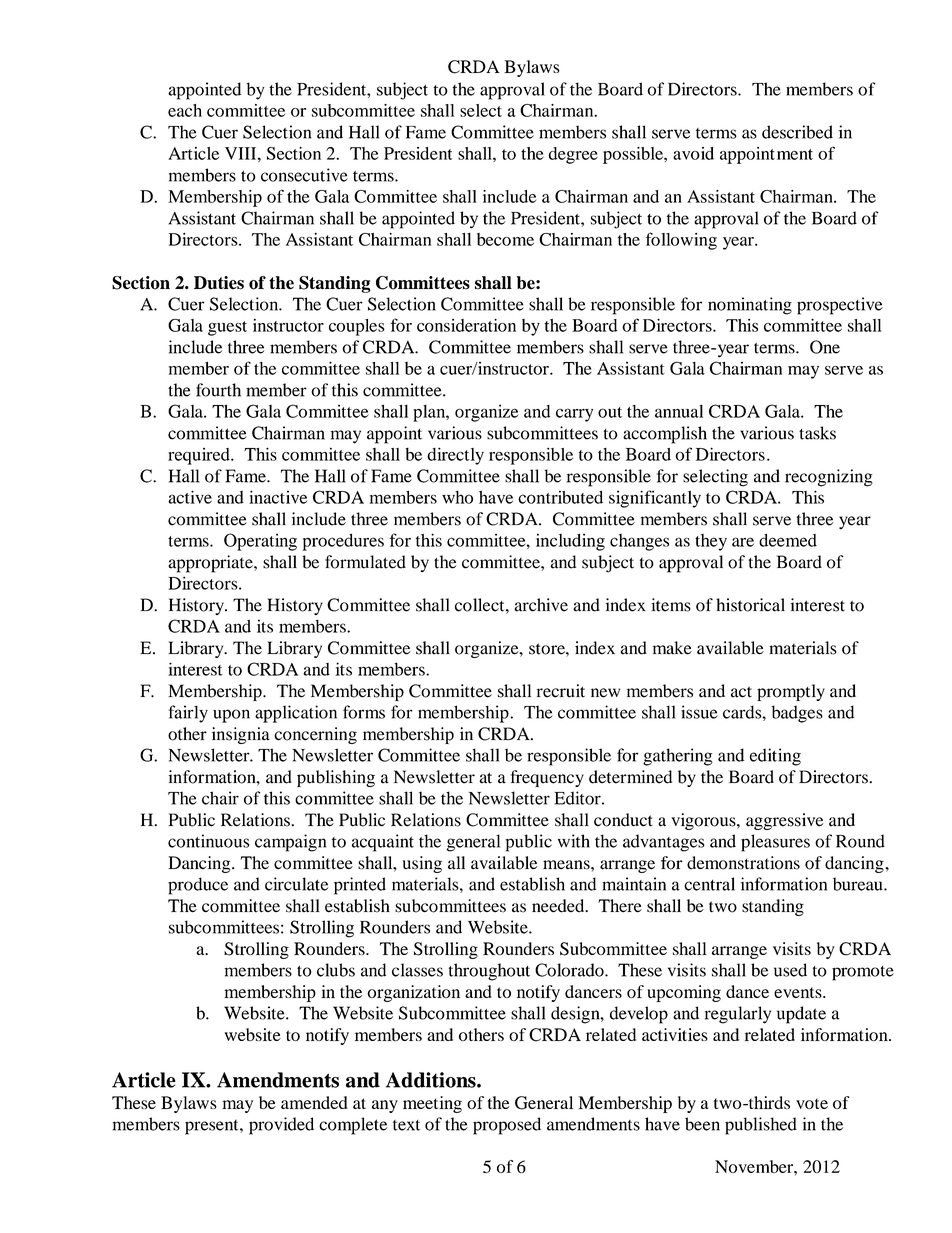 Image resolution: width=952 pixels, height=1233 pixels. What do you see at coordinates (560, 497) in the screenshot?
I see `contributed` at bounding box center [560, 497].
